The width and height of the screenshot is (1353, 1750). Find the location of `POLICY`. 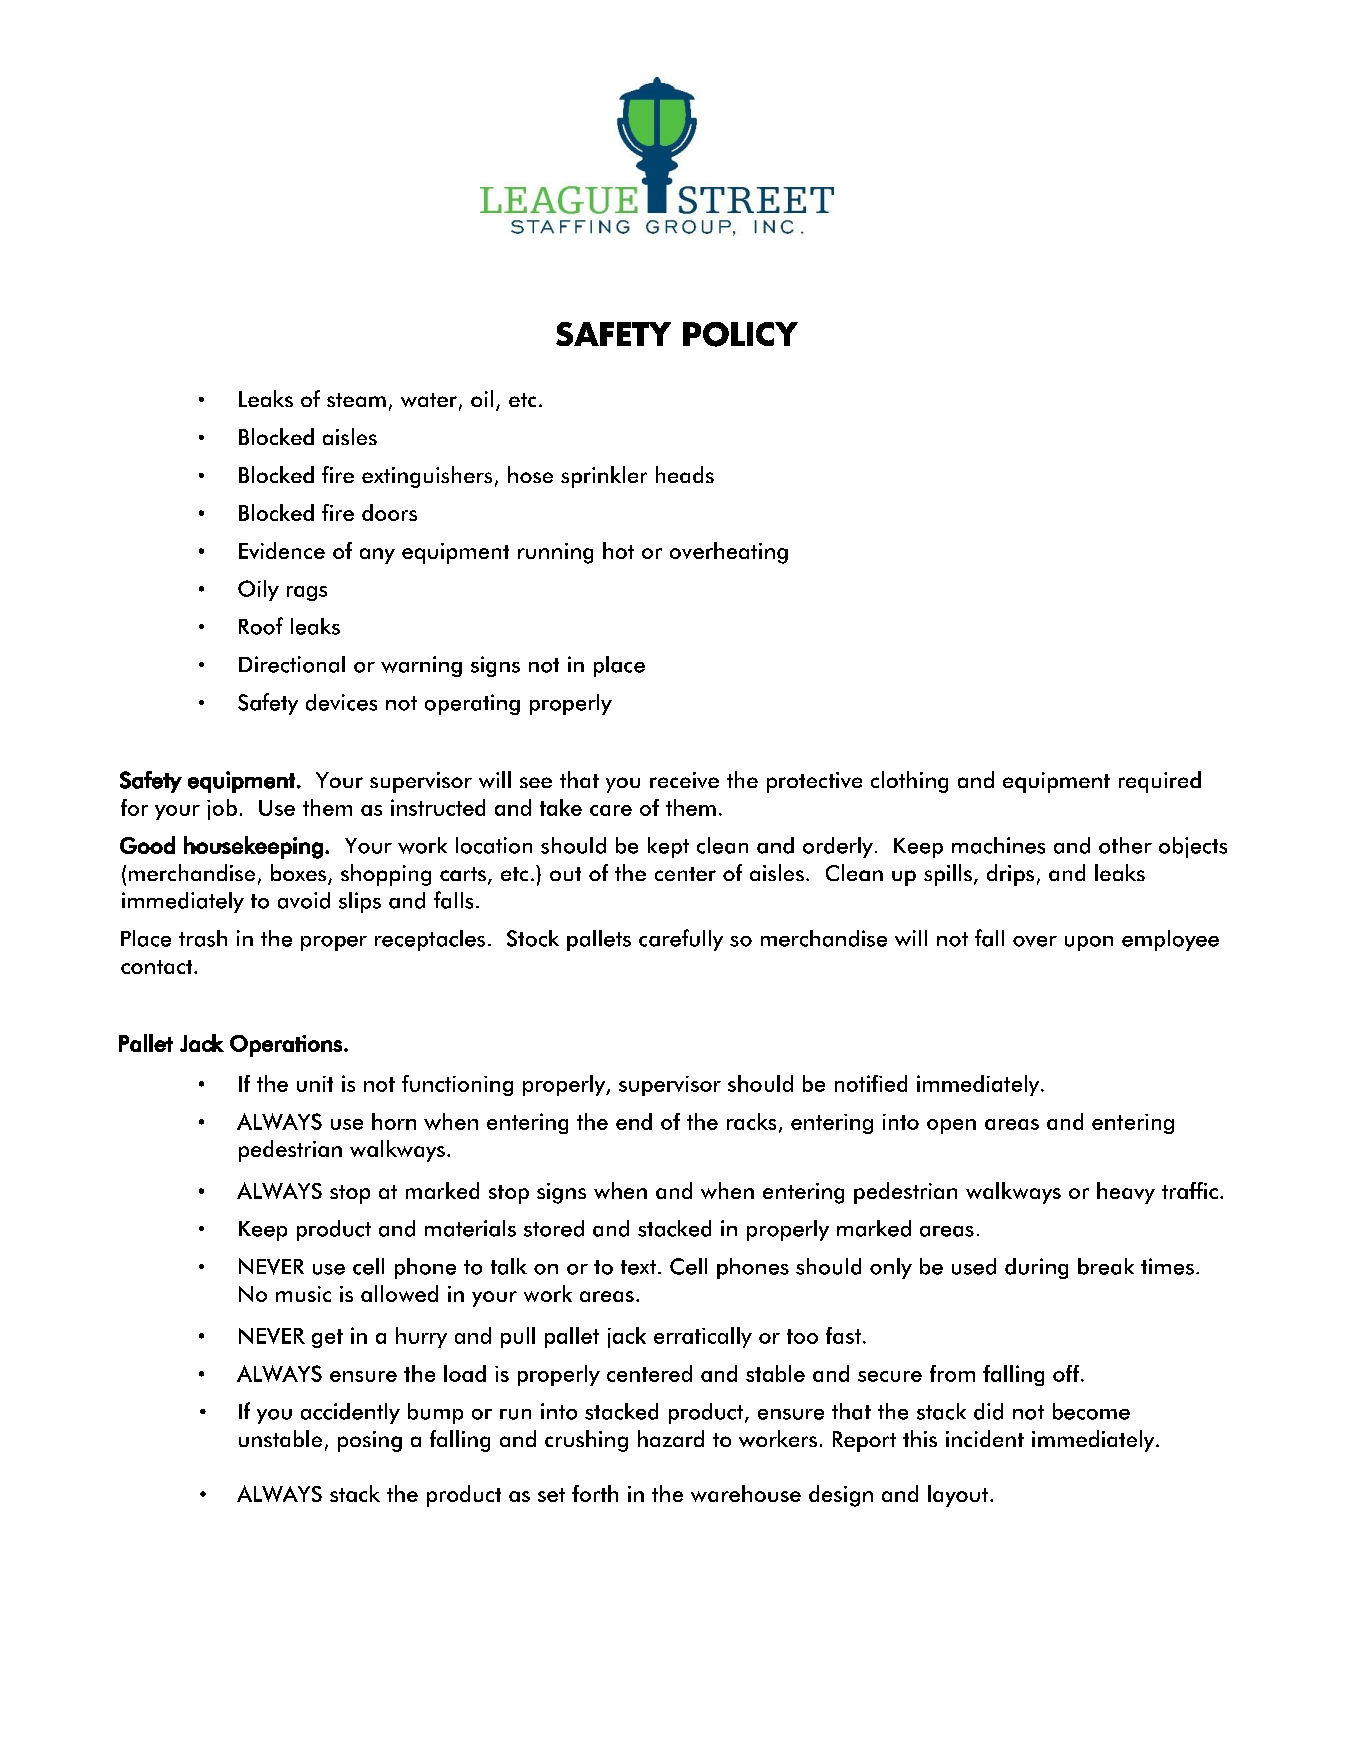

POLICY is located at coordinates (740, 334).
